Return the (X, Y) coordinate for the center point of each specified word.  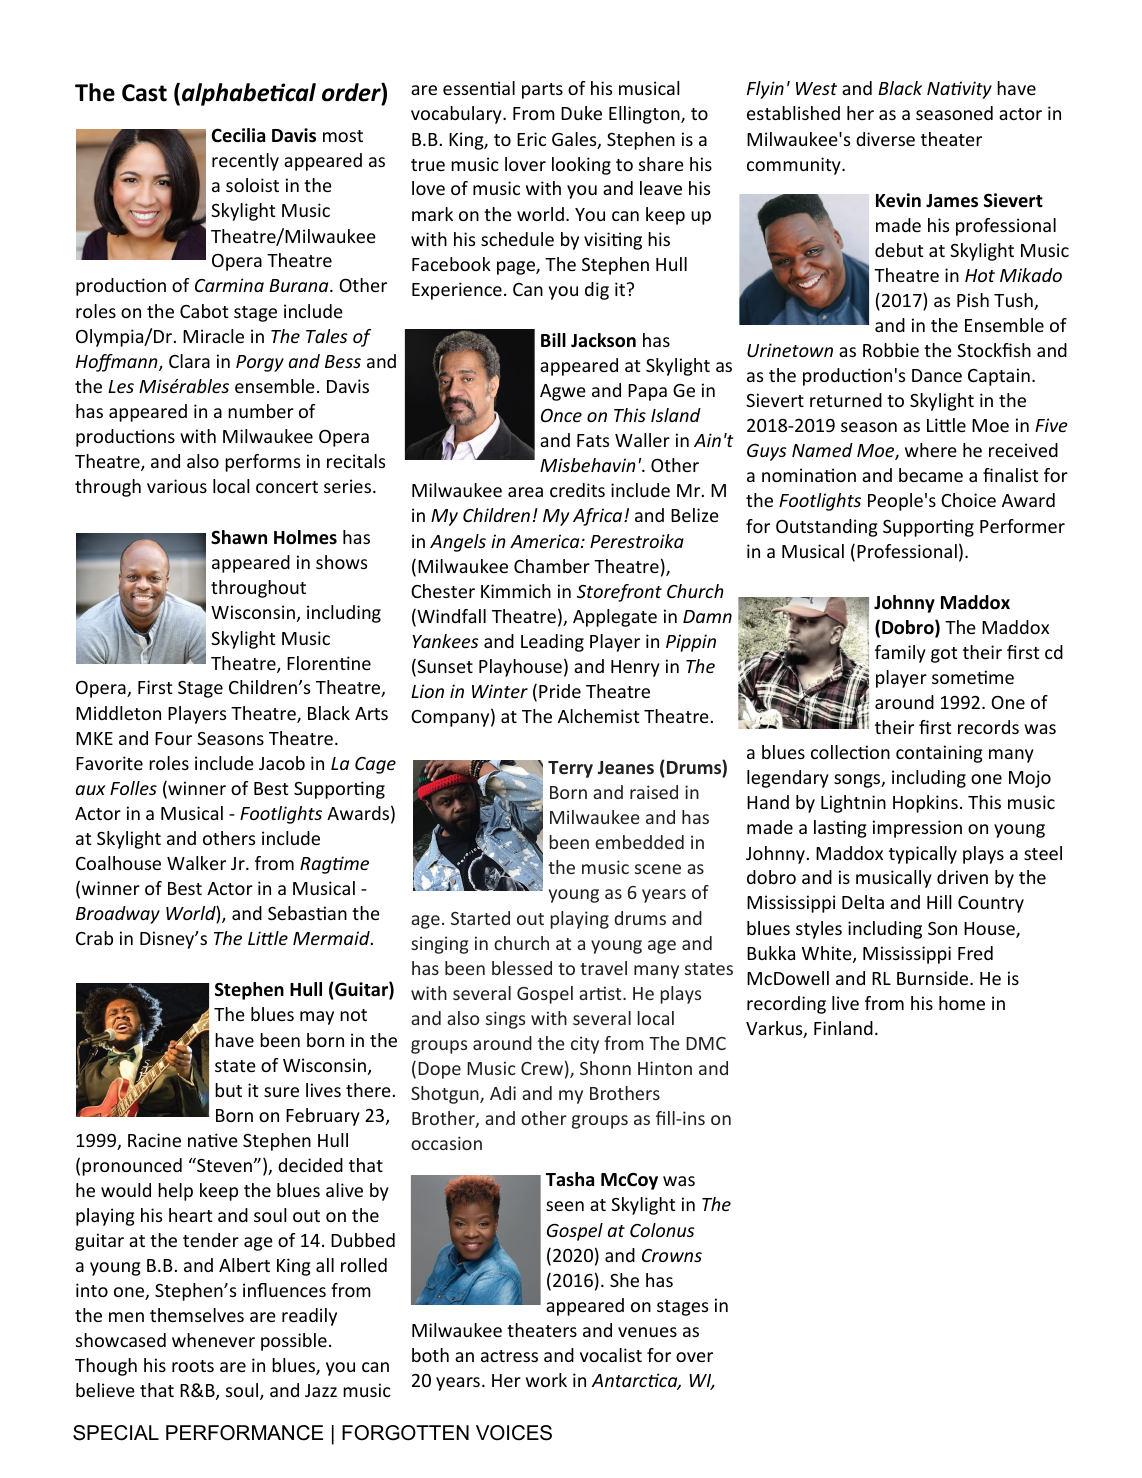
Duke (581, 113)
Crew (542, 1068)
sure (281, 1092)
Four (173, 738)
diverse (885, 139)
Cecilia (238, 135)
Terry (570, 769)
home (962, 1003)
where (931, 450)
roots (193, 1366)
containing (939, 754)
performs (262, 463)
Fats (593, 440)
